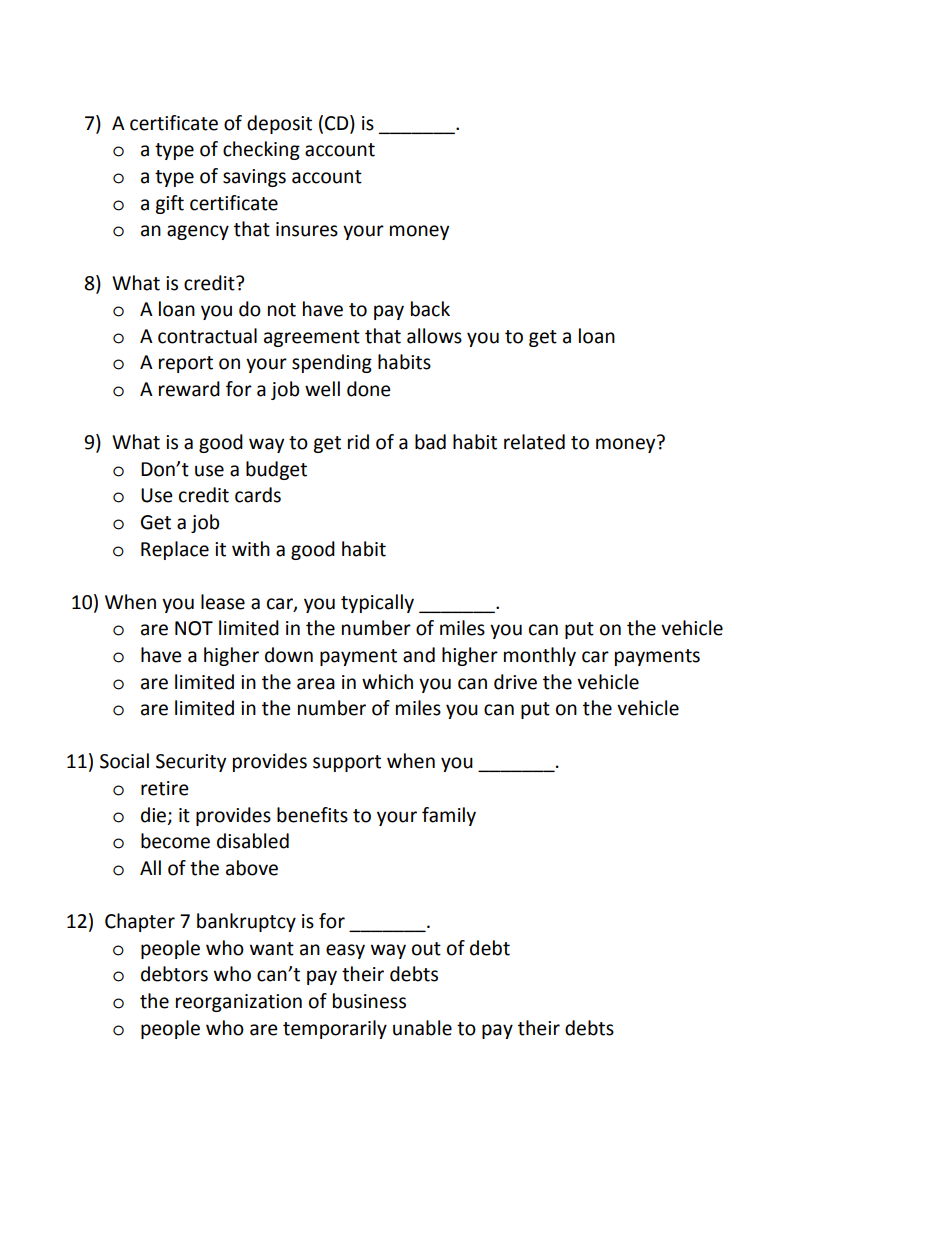  Describe the element at coordinates (335, 1029) in the screenshot. I see `temporarily` at that location.
